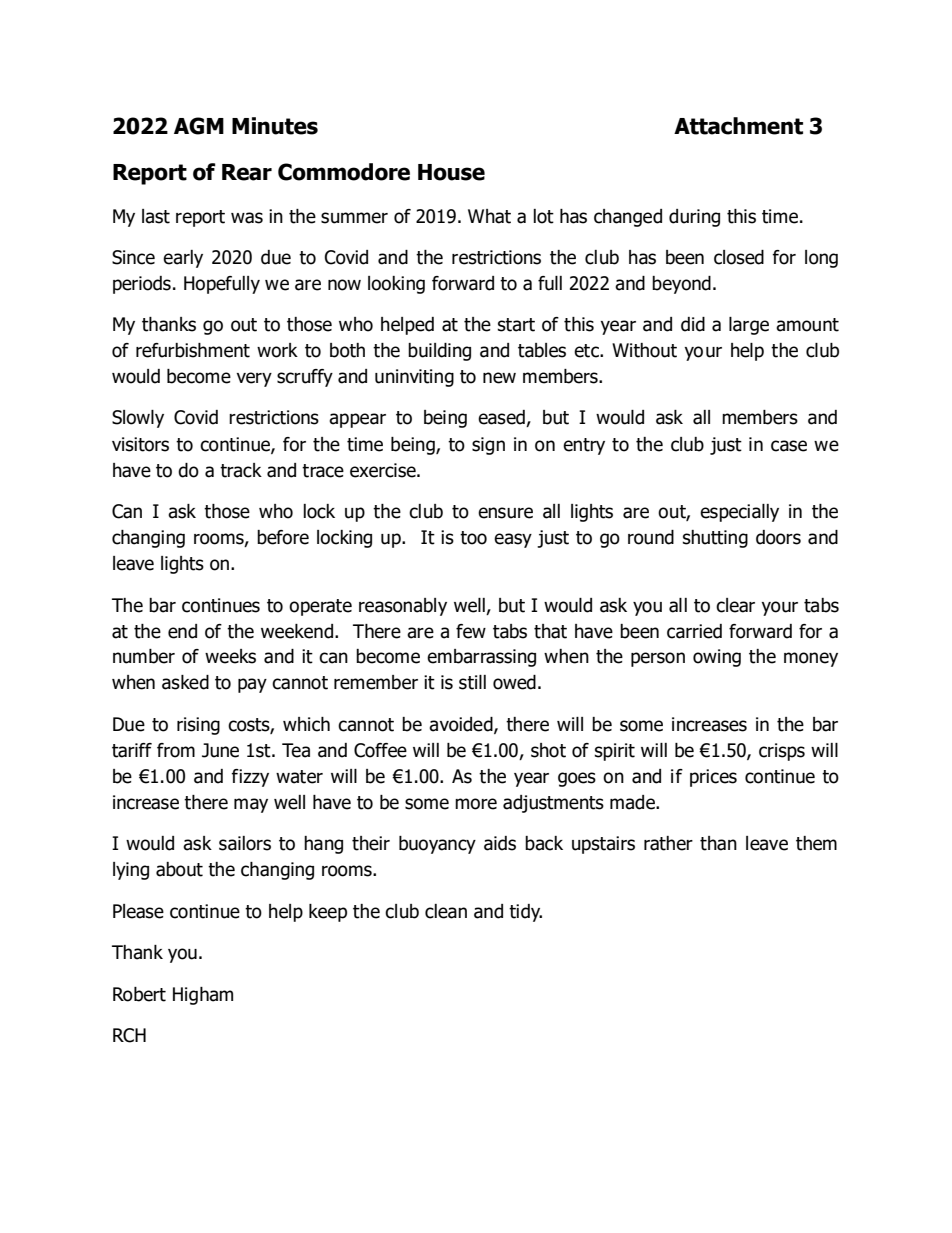 This screenshot has width=952, height=1233. Describe the element at coordinates (715, 539) in the screenshot. I see `shutting` at that location.
